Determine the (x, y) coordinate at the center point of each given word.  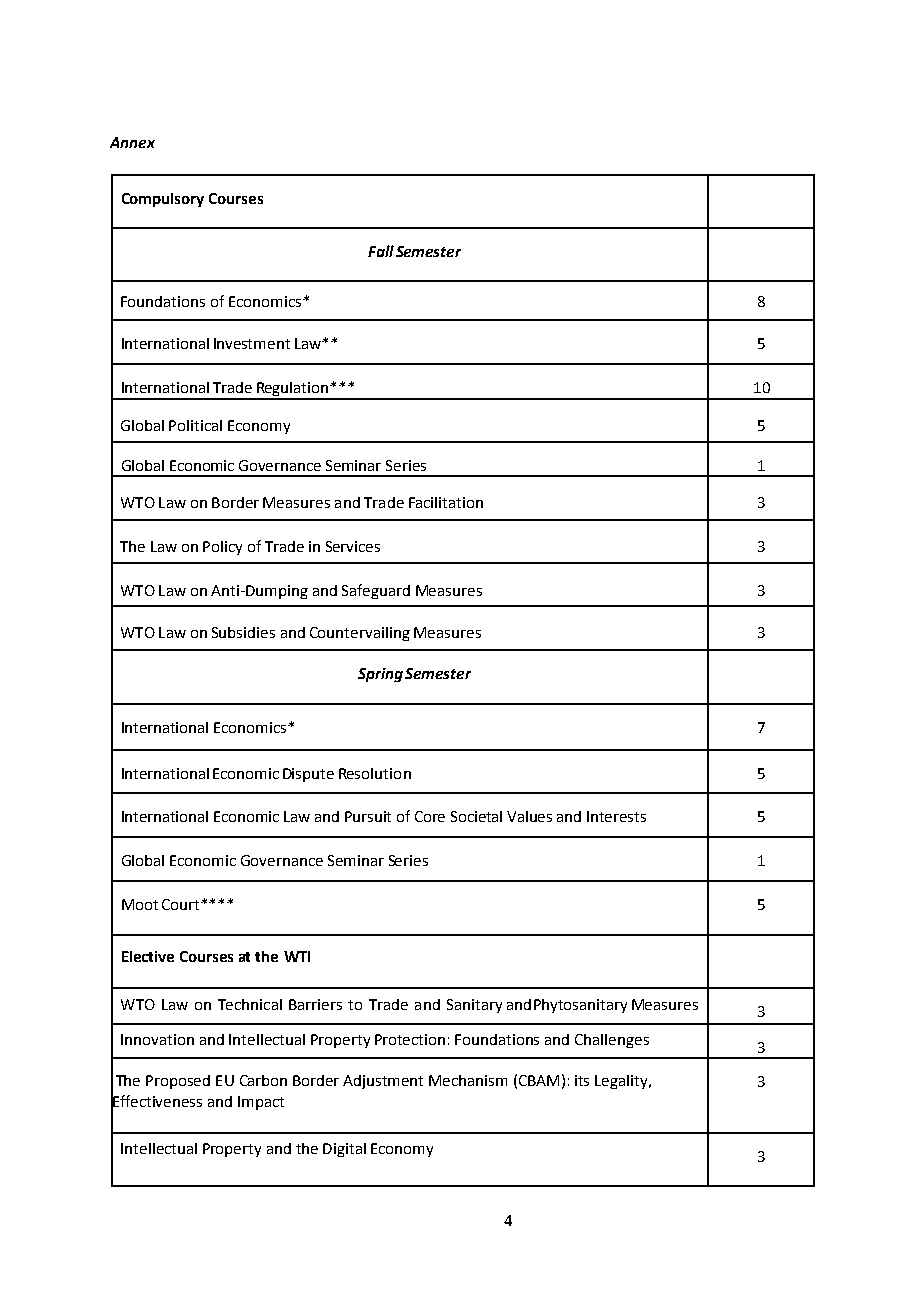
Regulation (293, 390)
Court (182, 904)
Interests (616, 816)
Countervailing (360, 634)
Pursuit (368, 816)
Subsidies (243, 632)
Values (529, 816)
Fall (381, 251)
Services (353, 546)
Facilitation (446, 502)
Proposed (178, 1082)
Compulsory (163, 200)
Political (195, 425)
